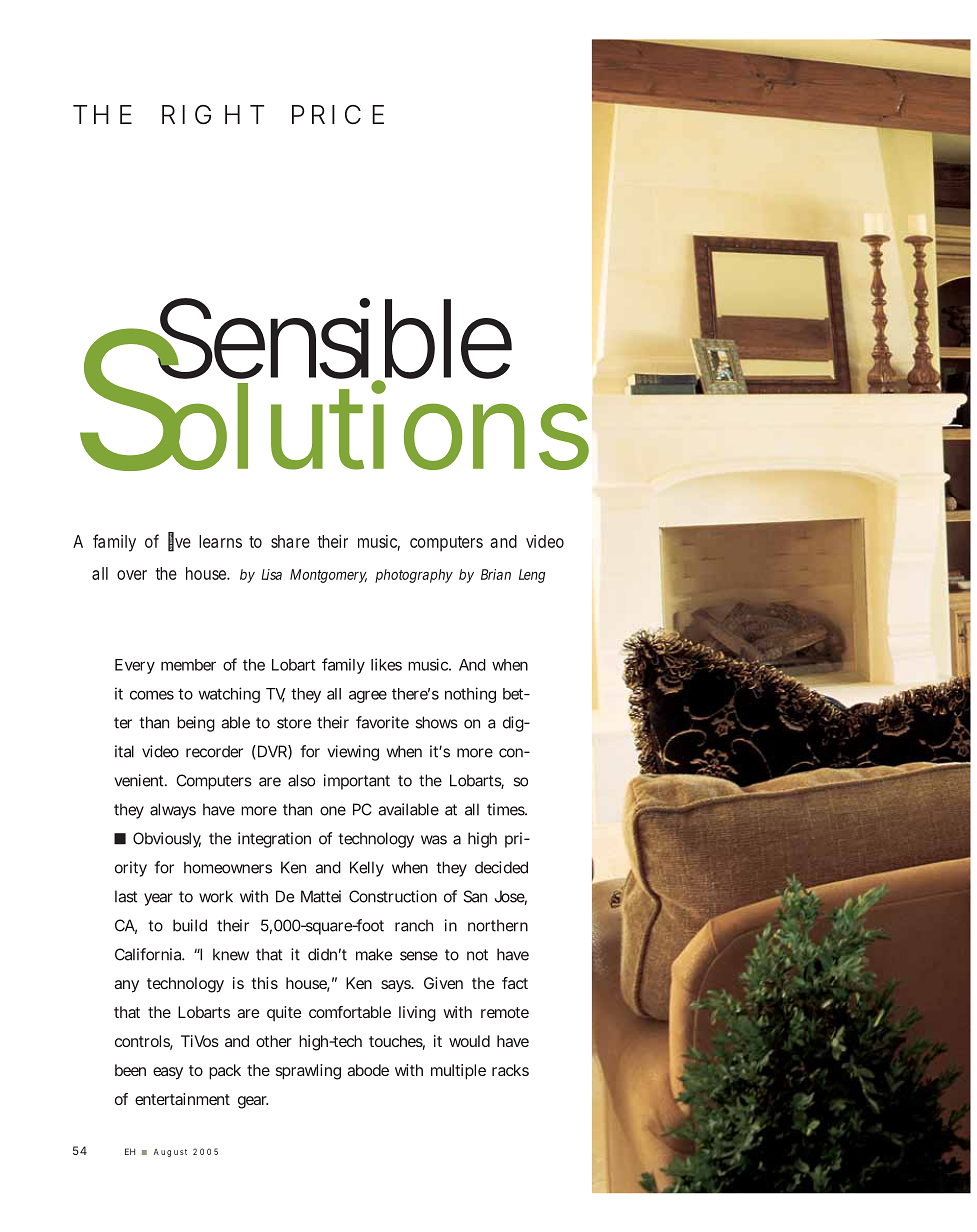 This screenshot has width=977, height=1232. Describe the element at coordinates (188, 665) in the screenshot. I see `member` at that location.
